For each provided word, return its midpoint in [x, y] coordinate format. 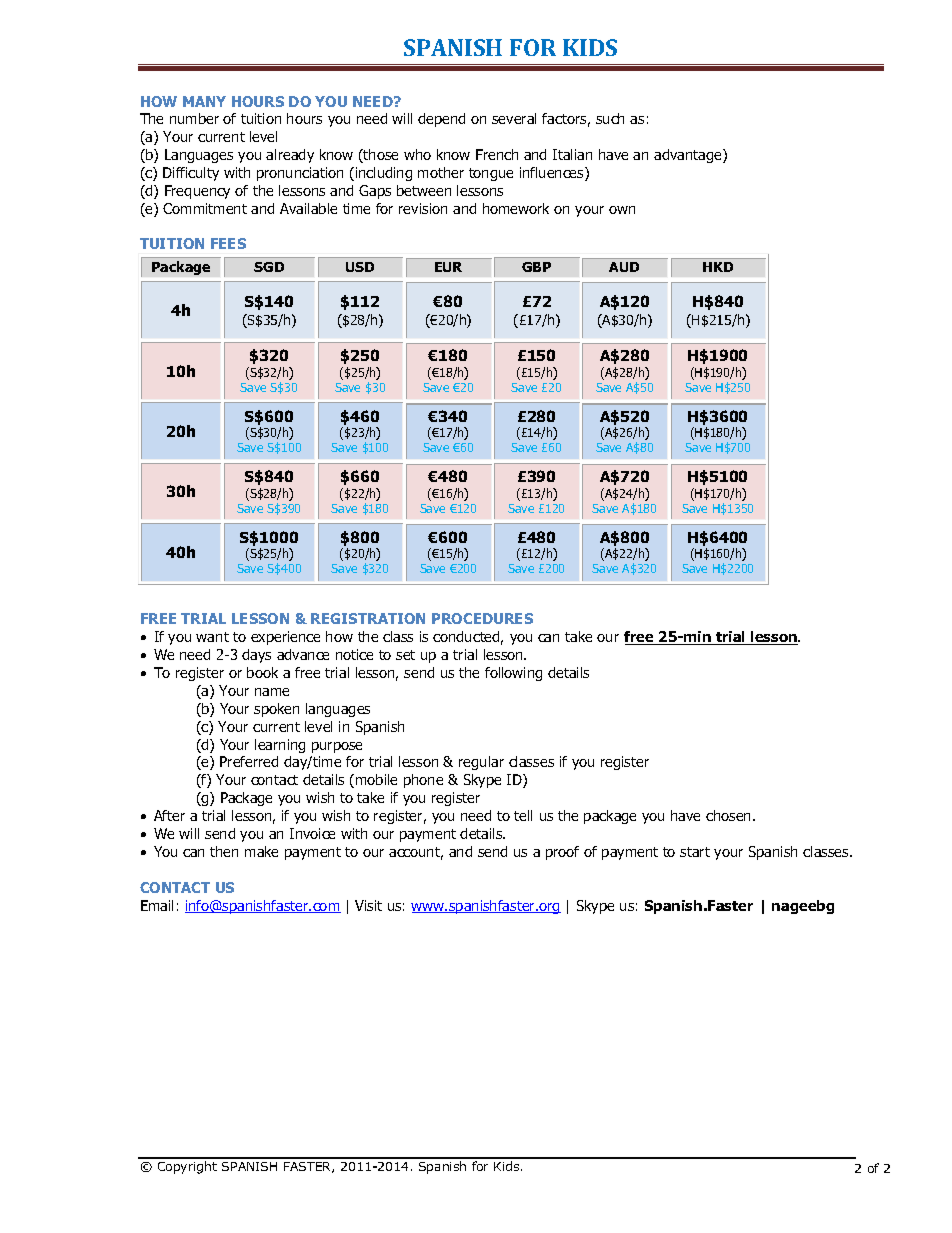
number [194, 118]
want [212, 637]
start [695, 852]
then [224, 851]
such [610, 118]
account [416, 853]
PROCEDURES [482, 618]
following [513, 674]
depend [441, 120]
